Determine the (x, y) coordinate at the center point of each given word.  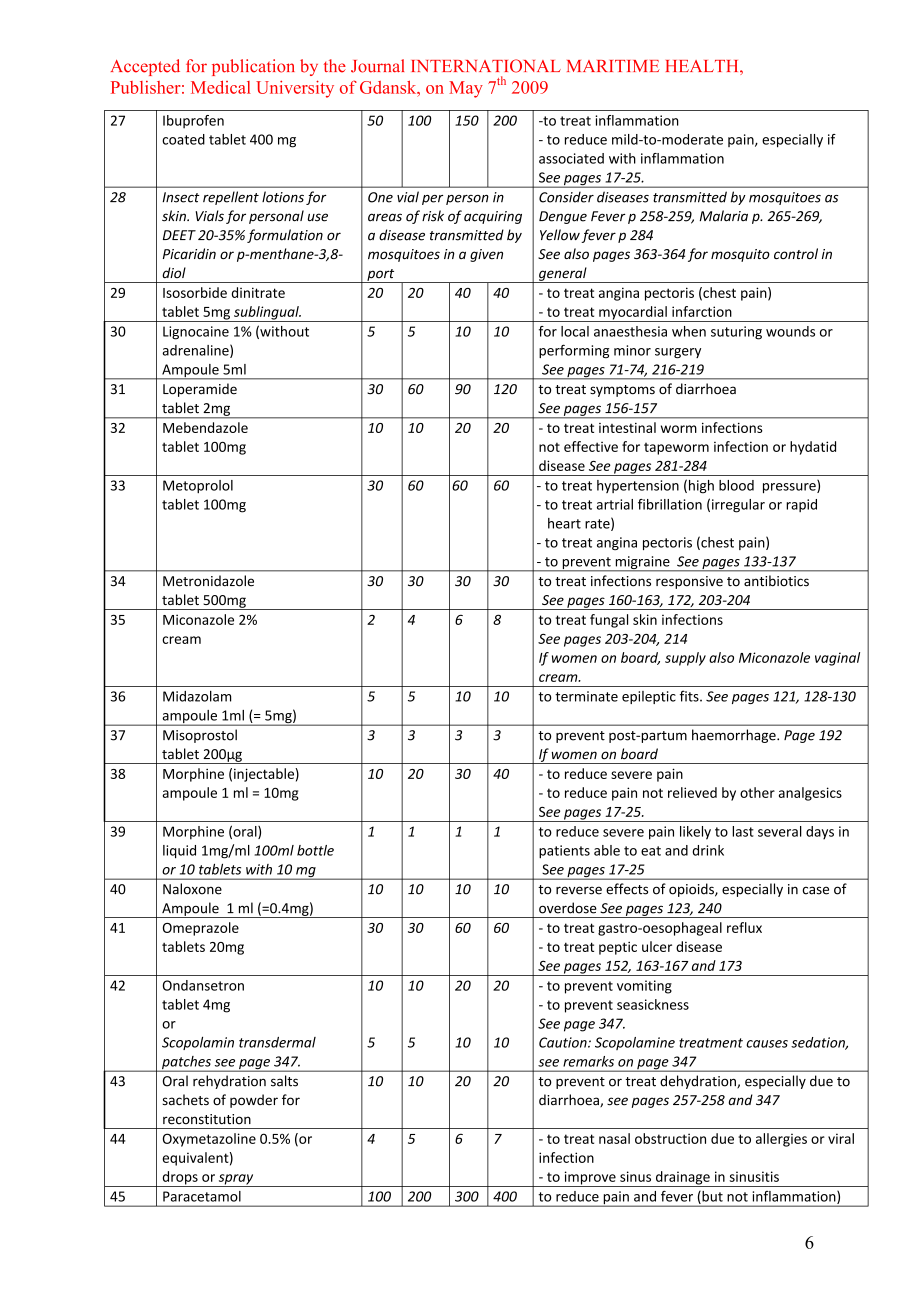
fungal (609, 621)
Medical (221, 87)
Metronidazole (208, 581)
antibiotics (776, 581)
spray (236, 1180)
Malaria (724, 216)
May (466, 89)
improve (590, 1179)
